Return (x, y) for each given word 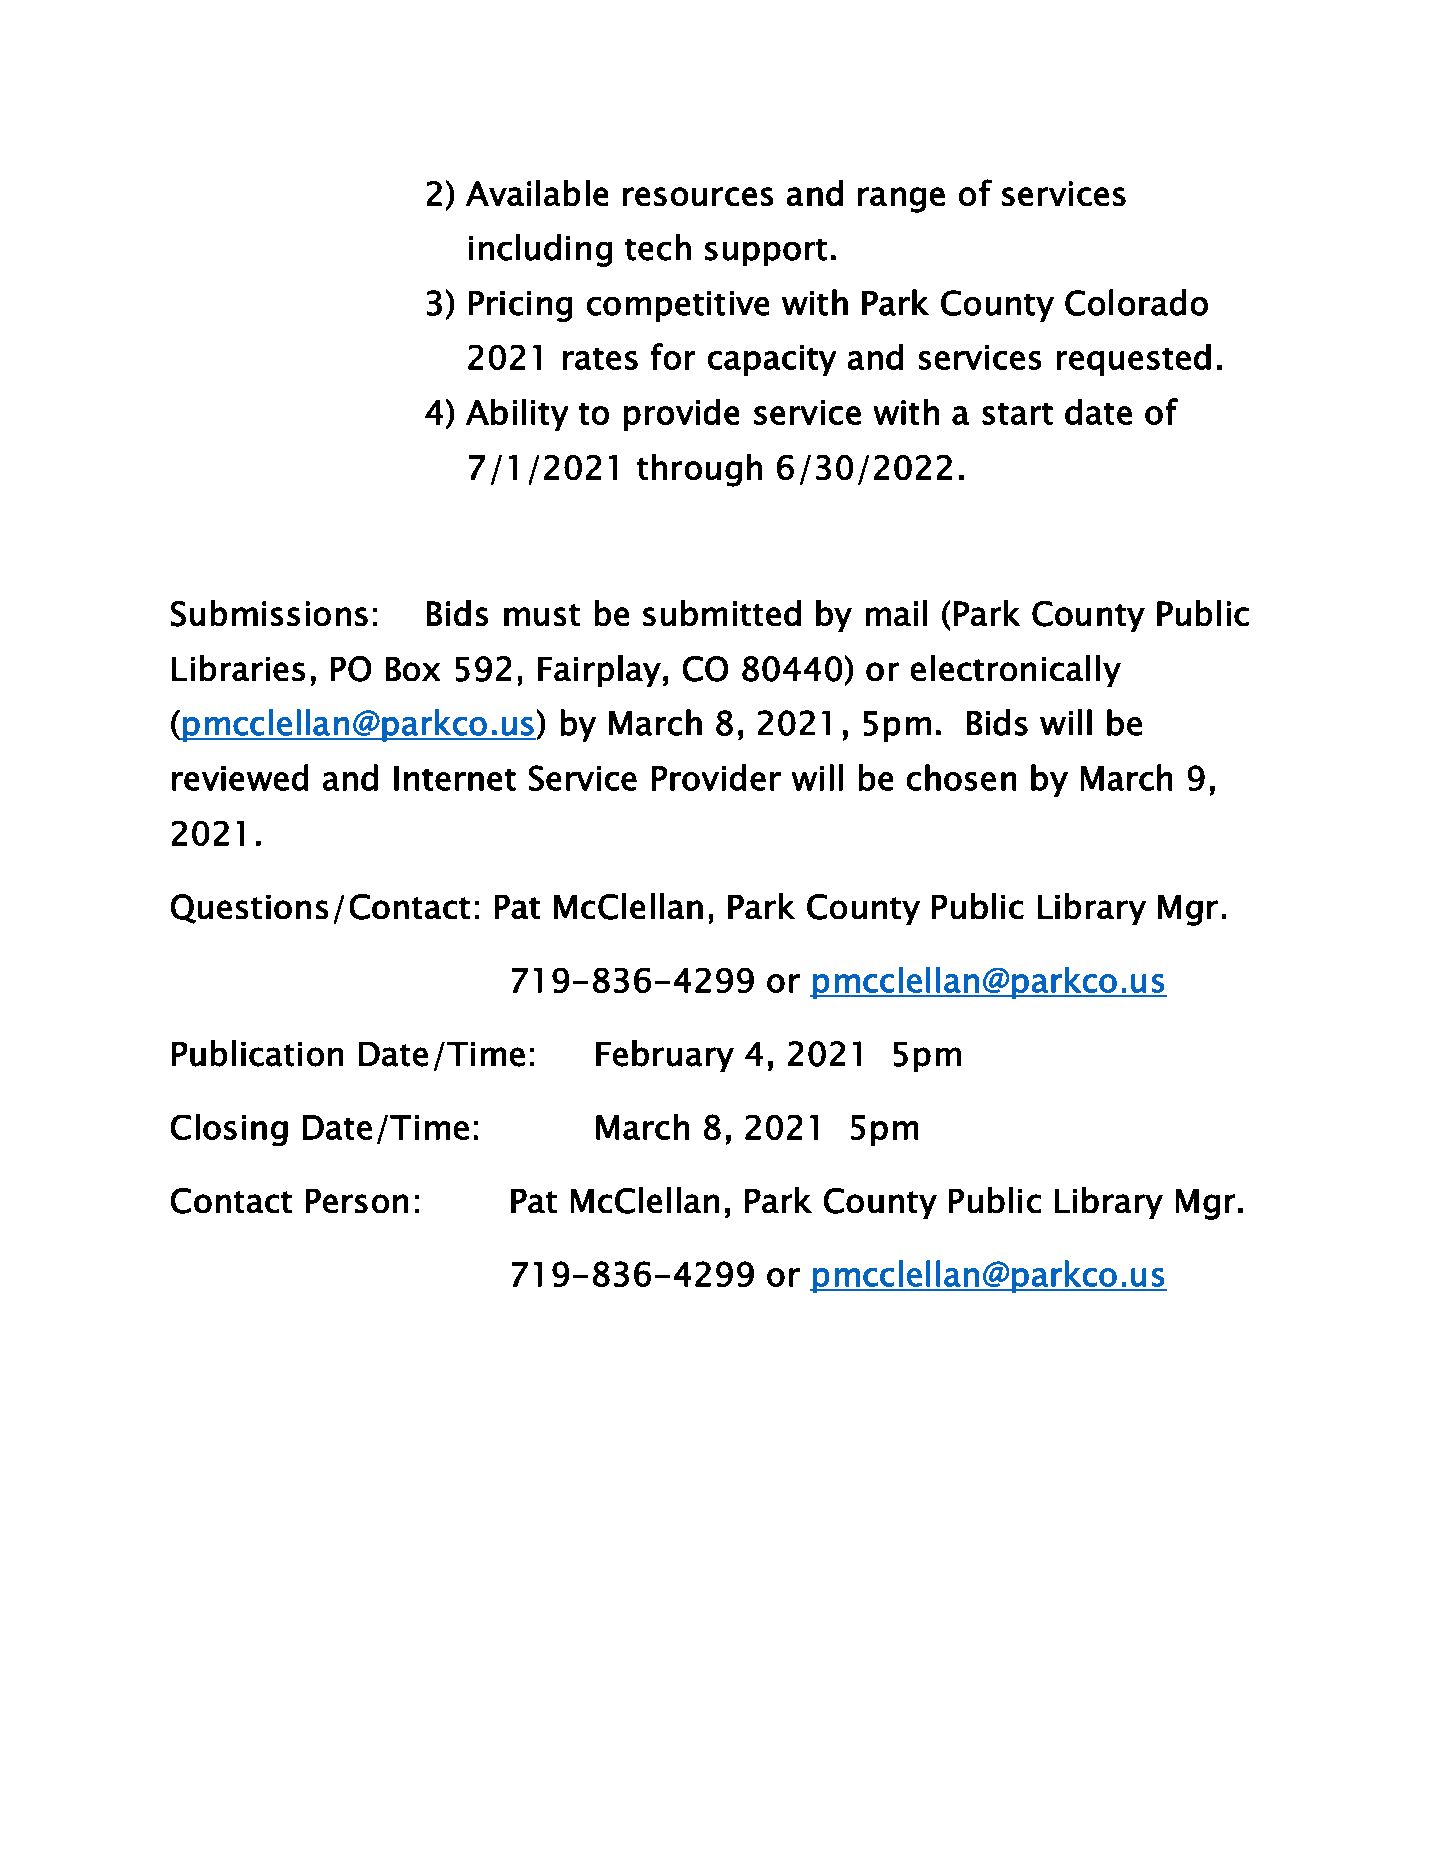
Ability (517, 415)
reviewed (240, 777)
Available (537, 193)
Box (413, 669)
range (901, 200)
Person (357, 1201)
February (665, 1056)
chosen (961, 777)
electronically (1016, 671)
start (1017, 414)
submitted (722, 613)
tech (658, 247)
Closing (229, 1130)
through (699, 470)
